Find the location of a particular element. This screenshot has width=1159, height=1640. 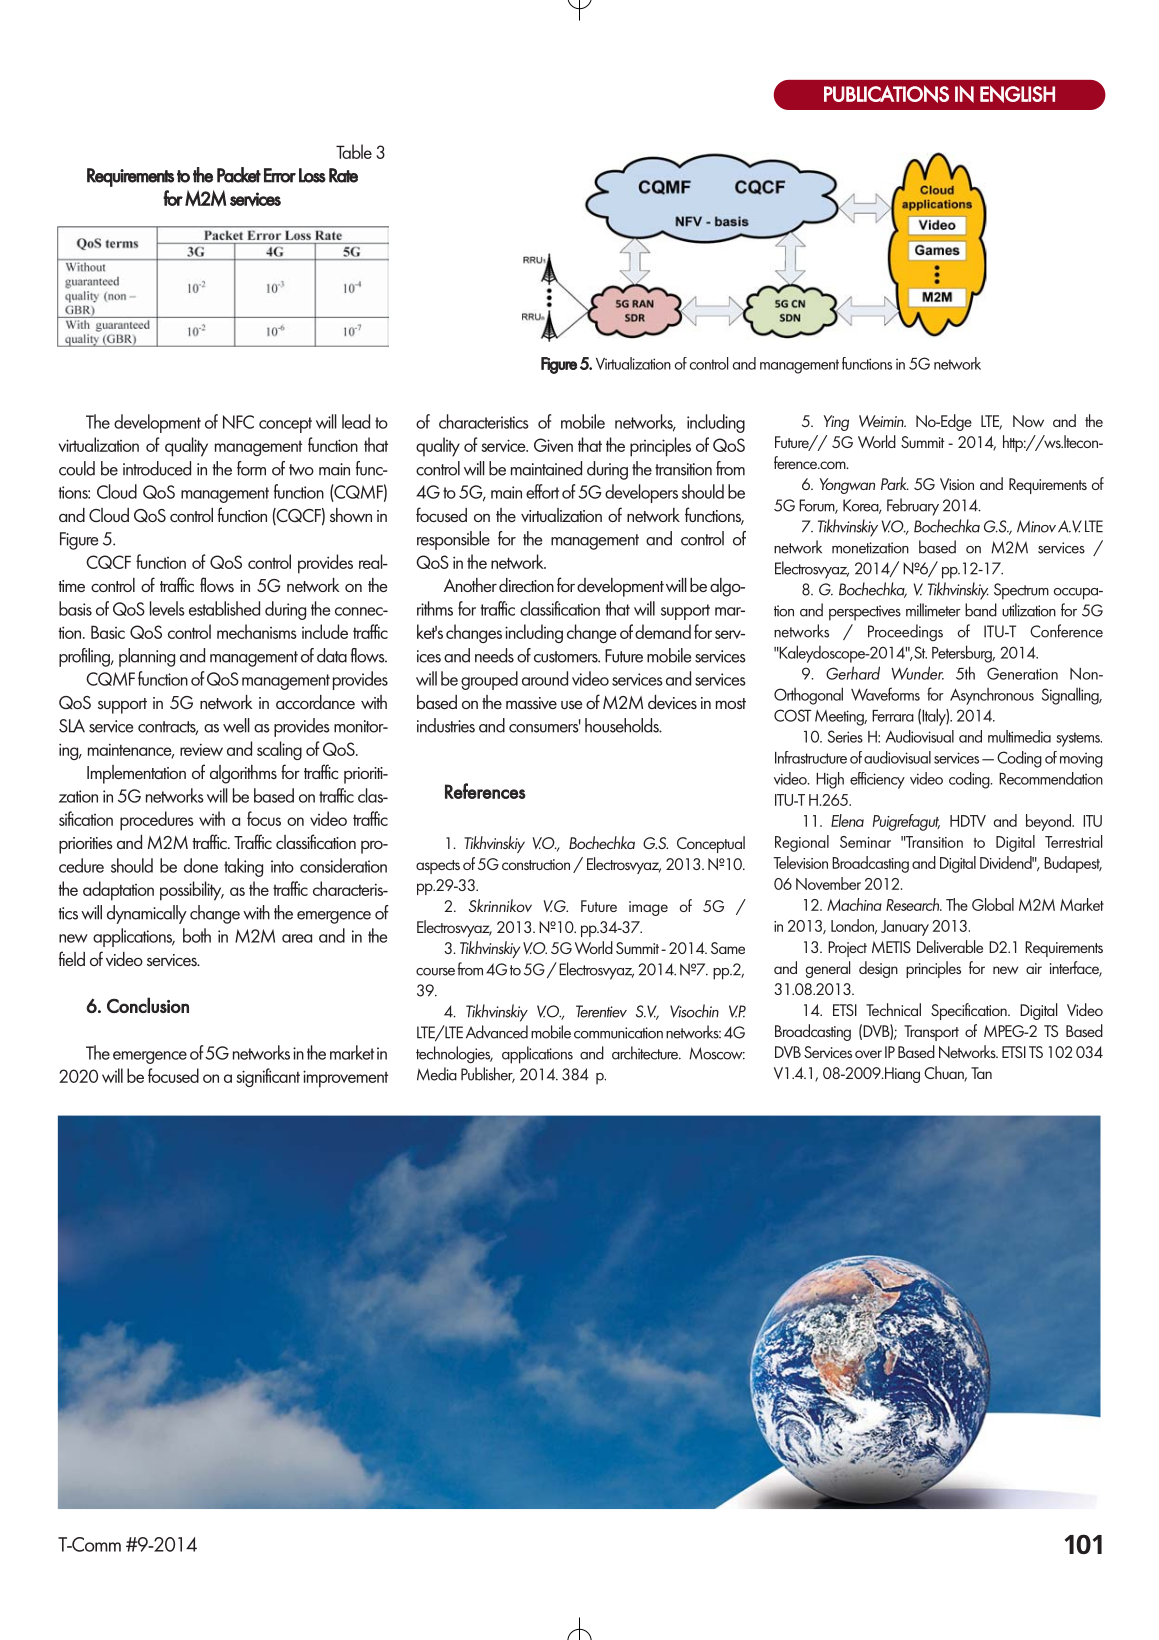

band is located at coordinates (981, 610).
